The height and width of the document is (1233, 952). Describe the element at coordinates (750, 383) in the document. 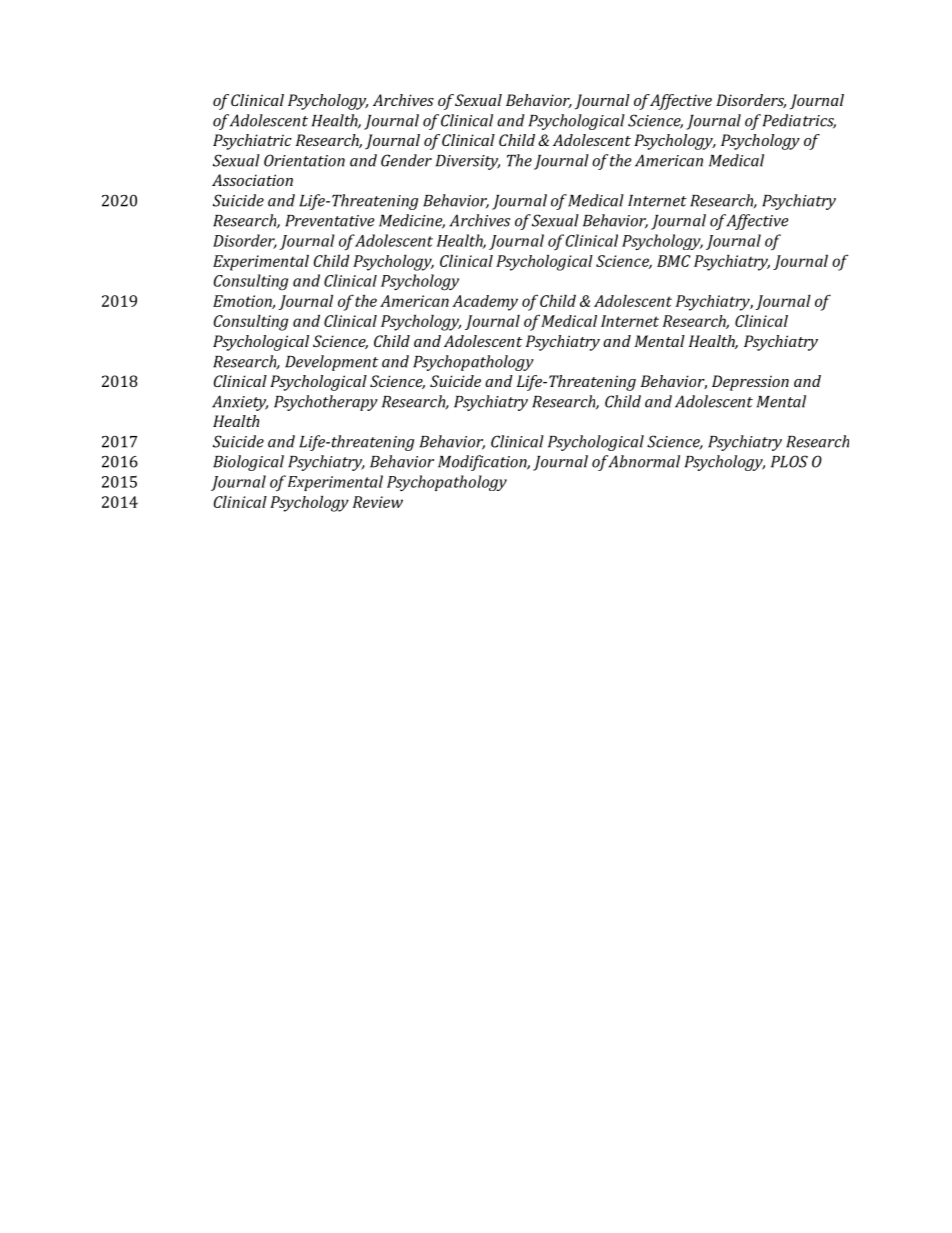

I see `Depression` at that location.
